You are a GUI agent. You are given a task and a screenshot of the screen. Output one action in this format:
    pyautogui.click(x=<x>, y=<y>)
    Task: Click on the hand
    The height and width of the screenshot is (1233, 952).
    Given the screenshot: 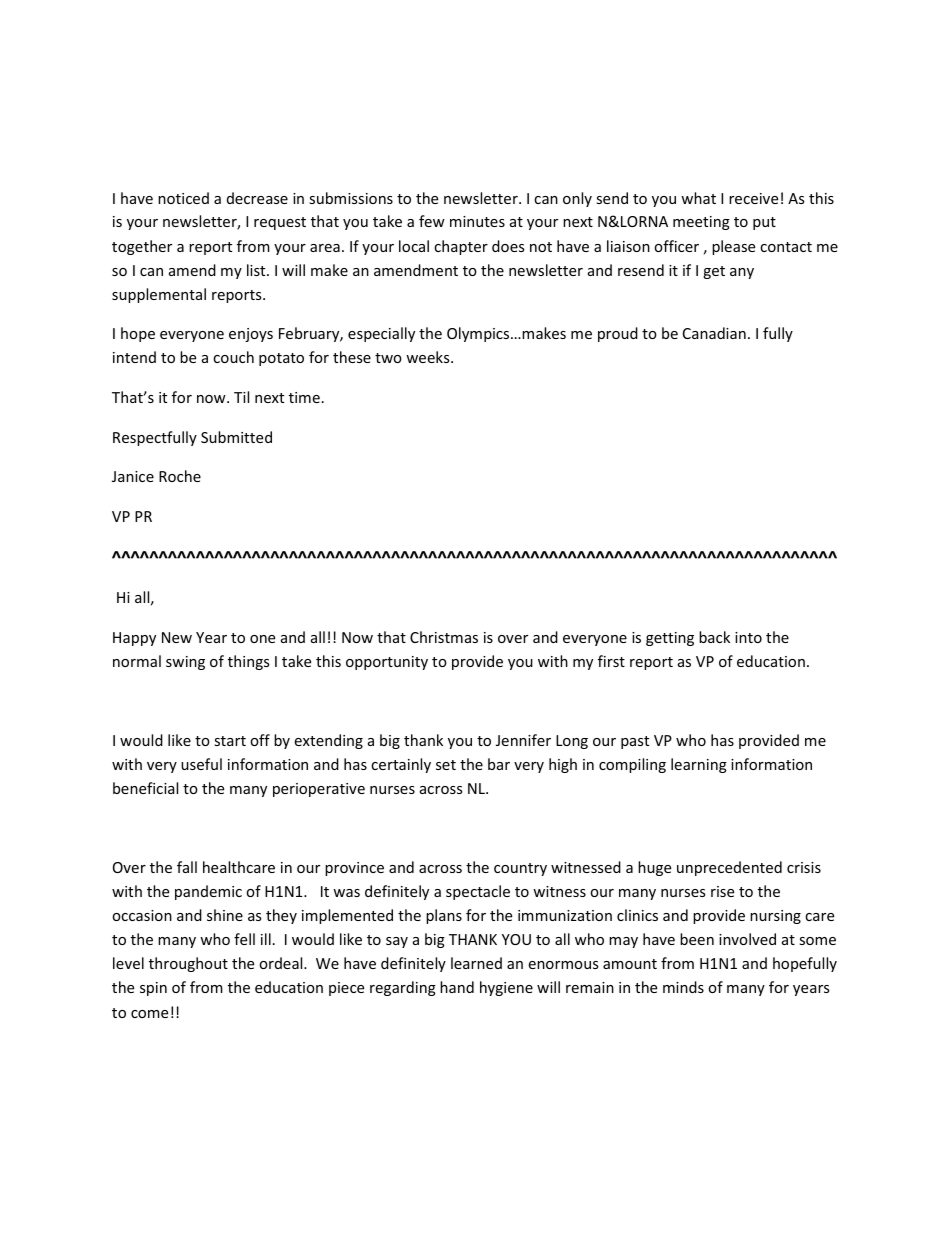 What is the action you would take?
    pyautogui.click(x=457, y=987)
